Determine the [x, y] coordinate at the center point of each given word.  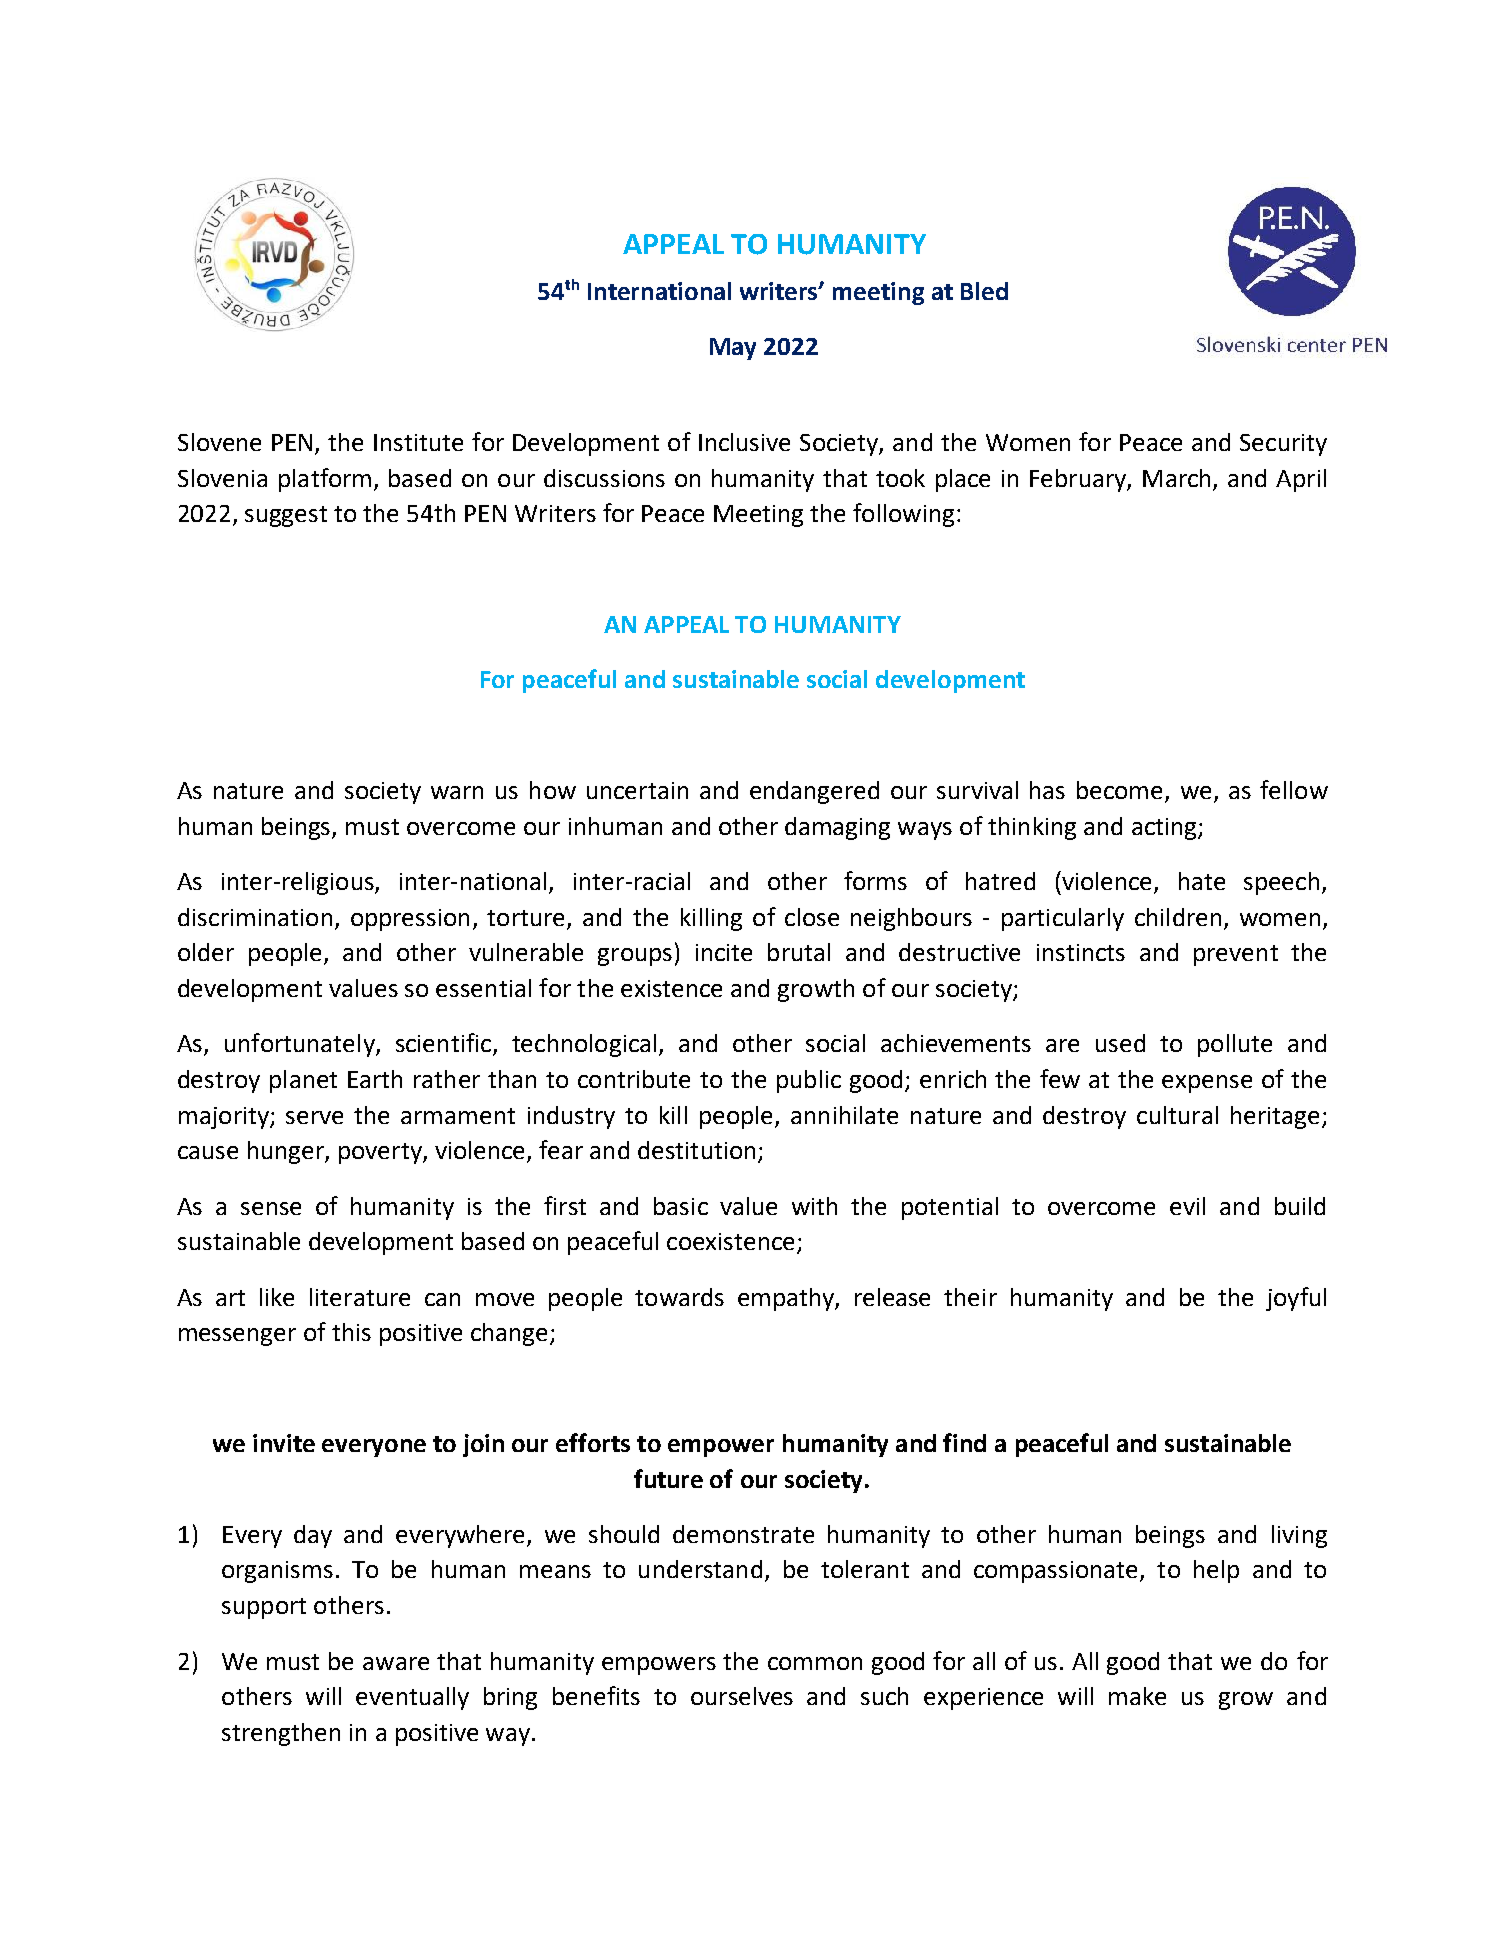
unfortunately [301, 1045]
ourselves [742, 1696]
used [1120, 1043]
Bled [984, 291]
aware [396, 1663]
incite [724, 952]
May [733, 349]
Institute [418, 442]
